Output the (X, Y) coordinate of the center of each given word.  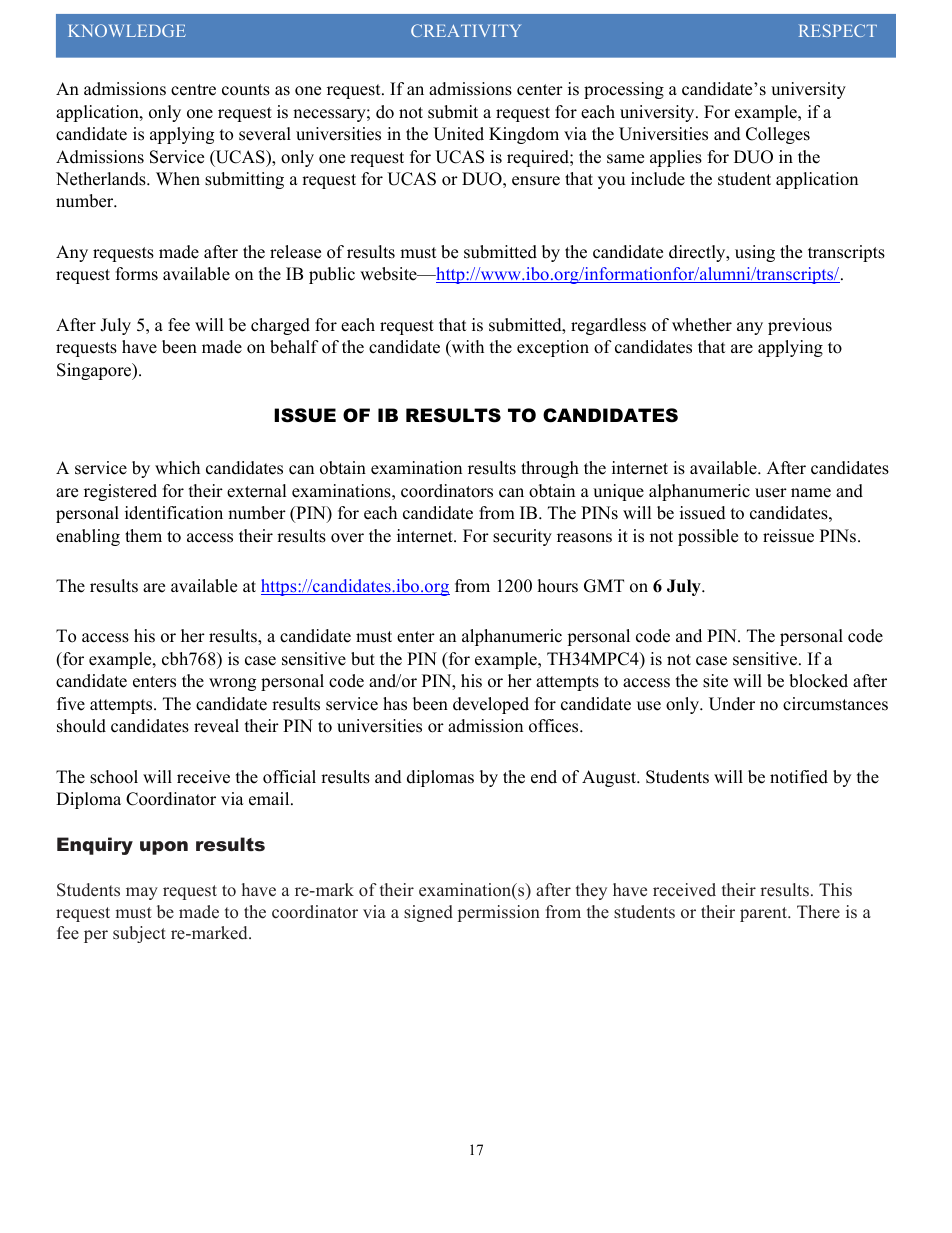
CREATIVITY (466, 30)
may (142, 893)
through (550, 469)
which (177, 468)
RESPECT (838, 30)
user (771, 493)
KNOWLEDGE (127, 30)
